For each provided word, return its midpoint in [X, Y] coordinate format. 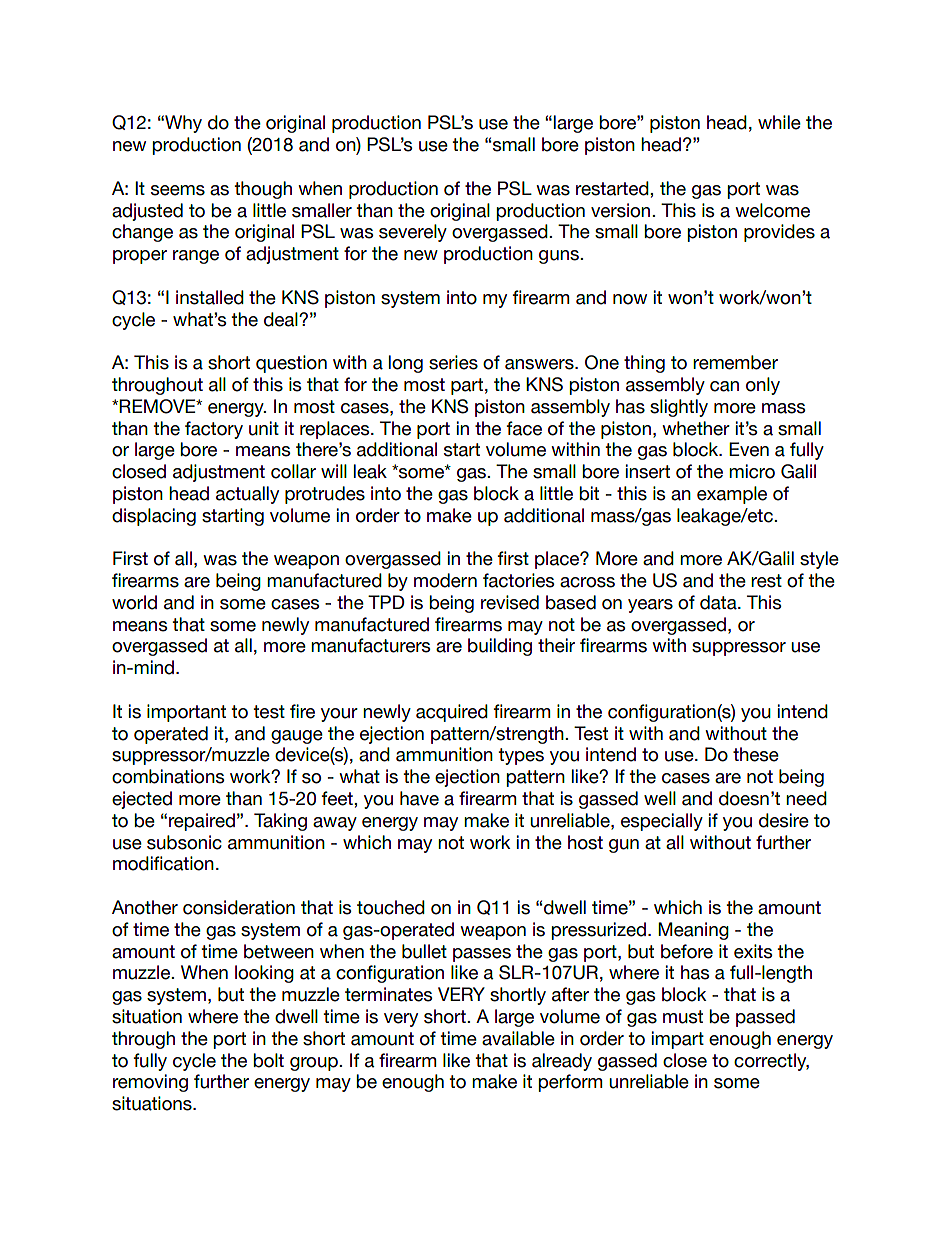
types [521, 756]
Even [749, 449]
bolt [268, 1060]
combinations [168, 776]
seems [178, 190]
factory [214, 430]
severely [413, 233]
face [524, 428]
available [518, 1038]
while [779, 122]
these [756, 754]
